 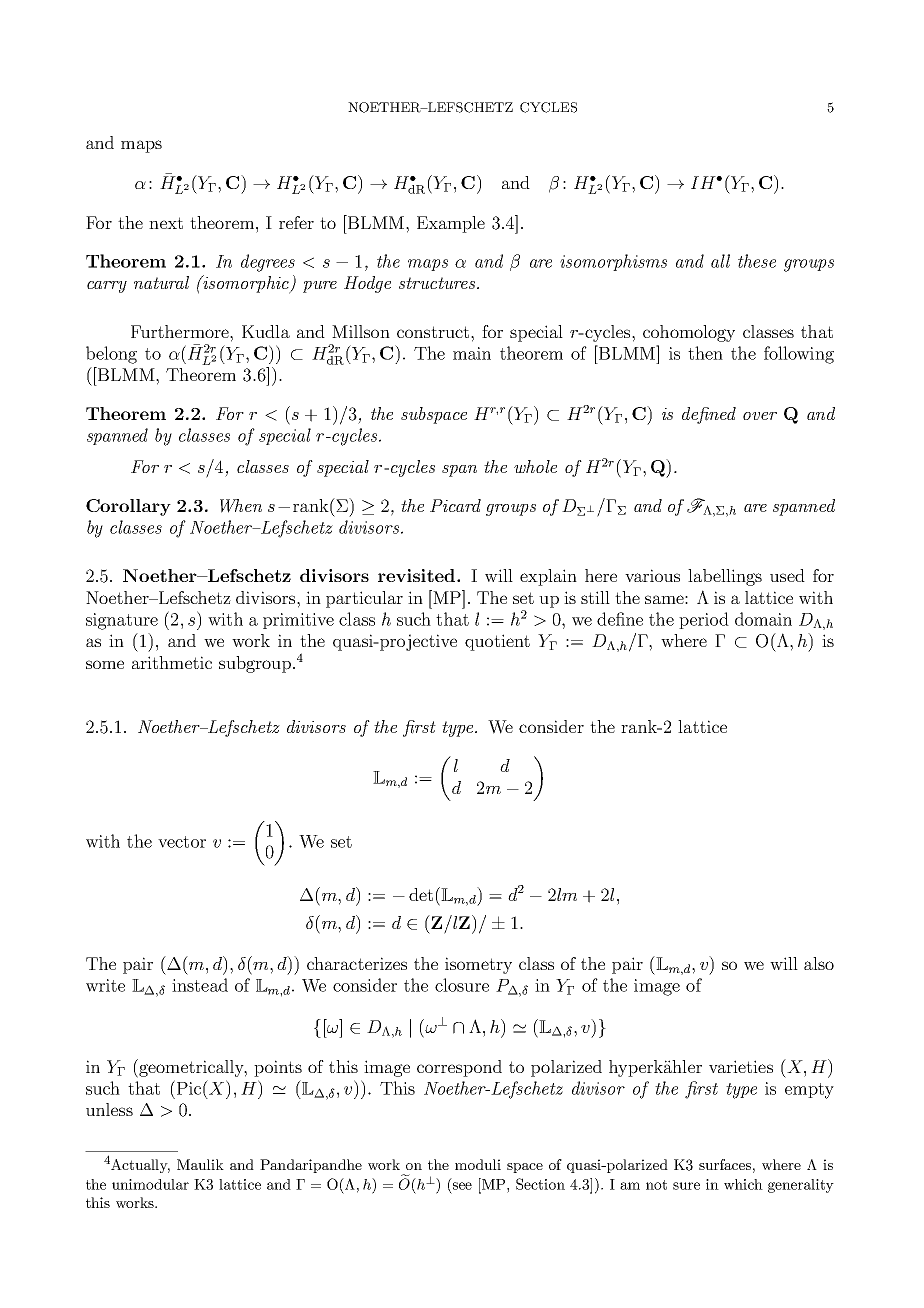 I want to click on vector, so click(x=182, y=842).
